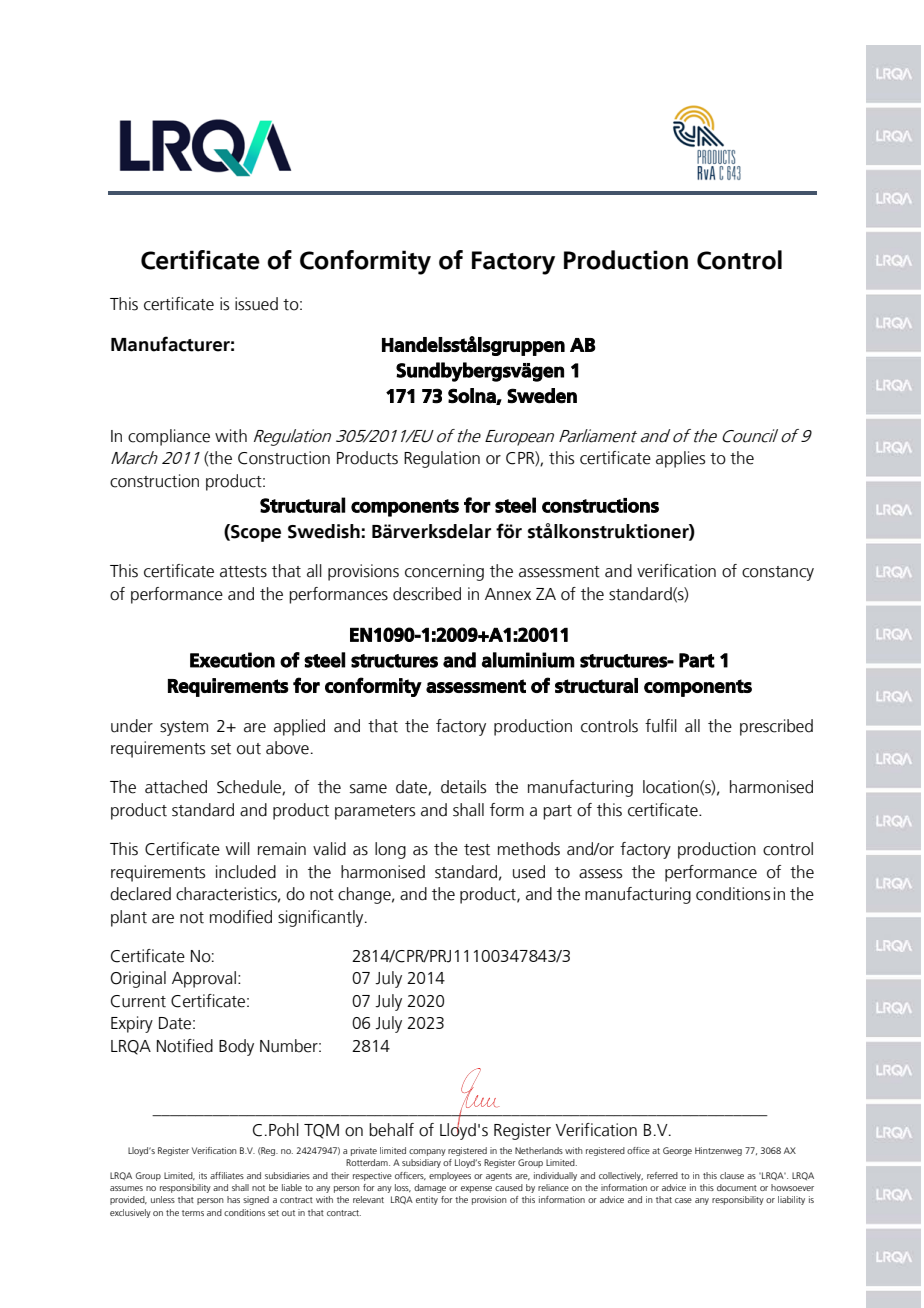 Image resolution: width=924 pixels, height=1308 pixels. What do you see at coordinates (542, 396) in the document?
I see `Sweden` at bounding box center [542, 396].
